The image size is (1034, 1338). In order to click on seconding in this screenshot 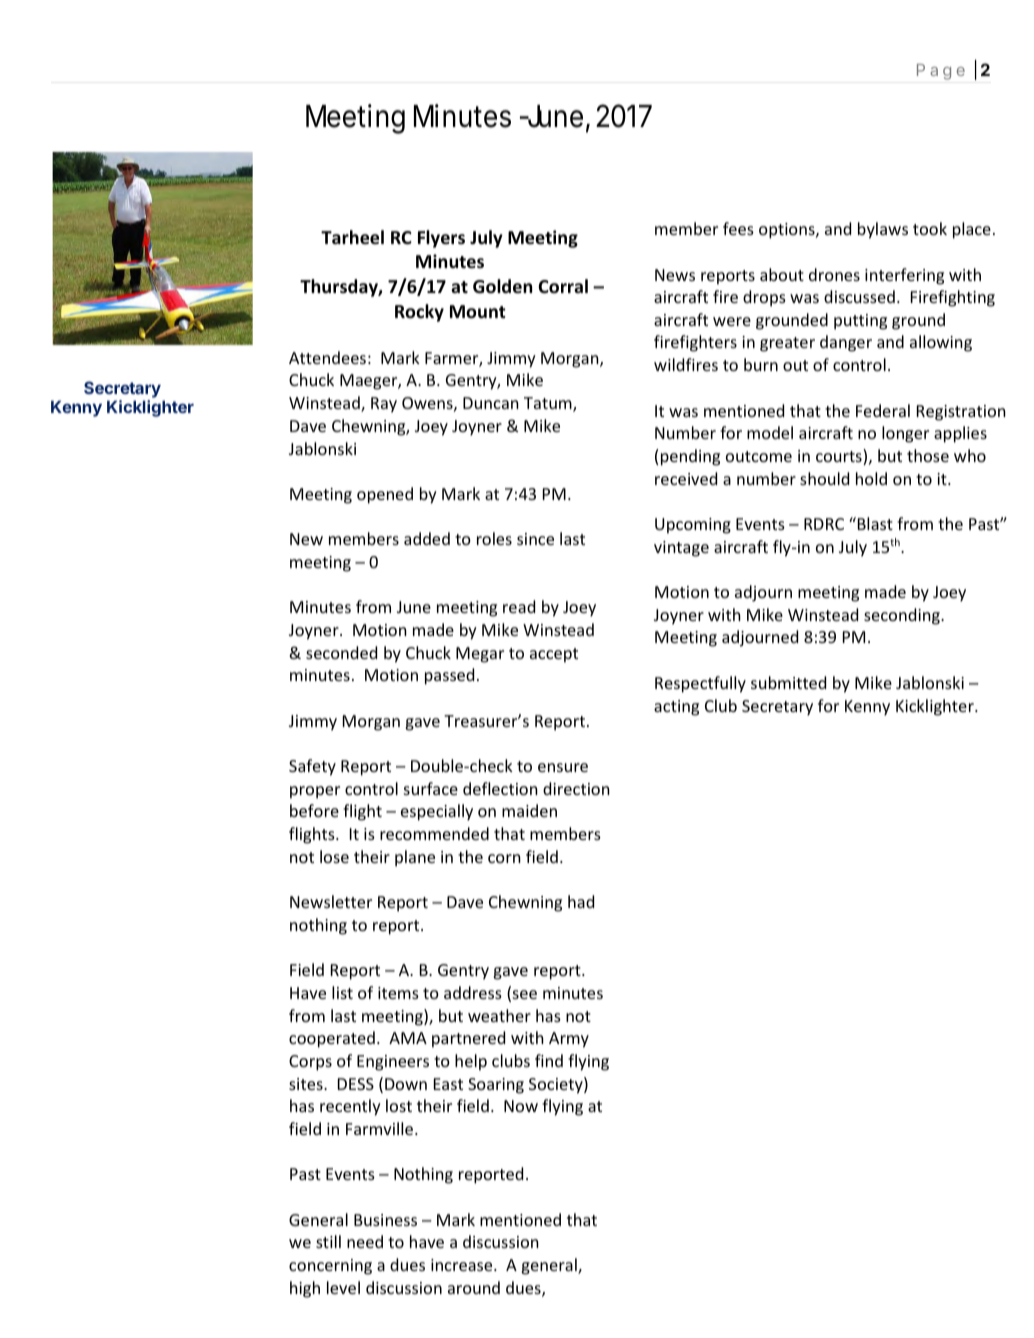, I will do `click(903, 616)`.
